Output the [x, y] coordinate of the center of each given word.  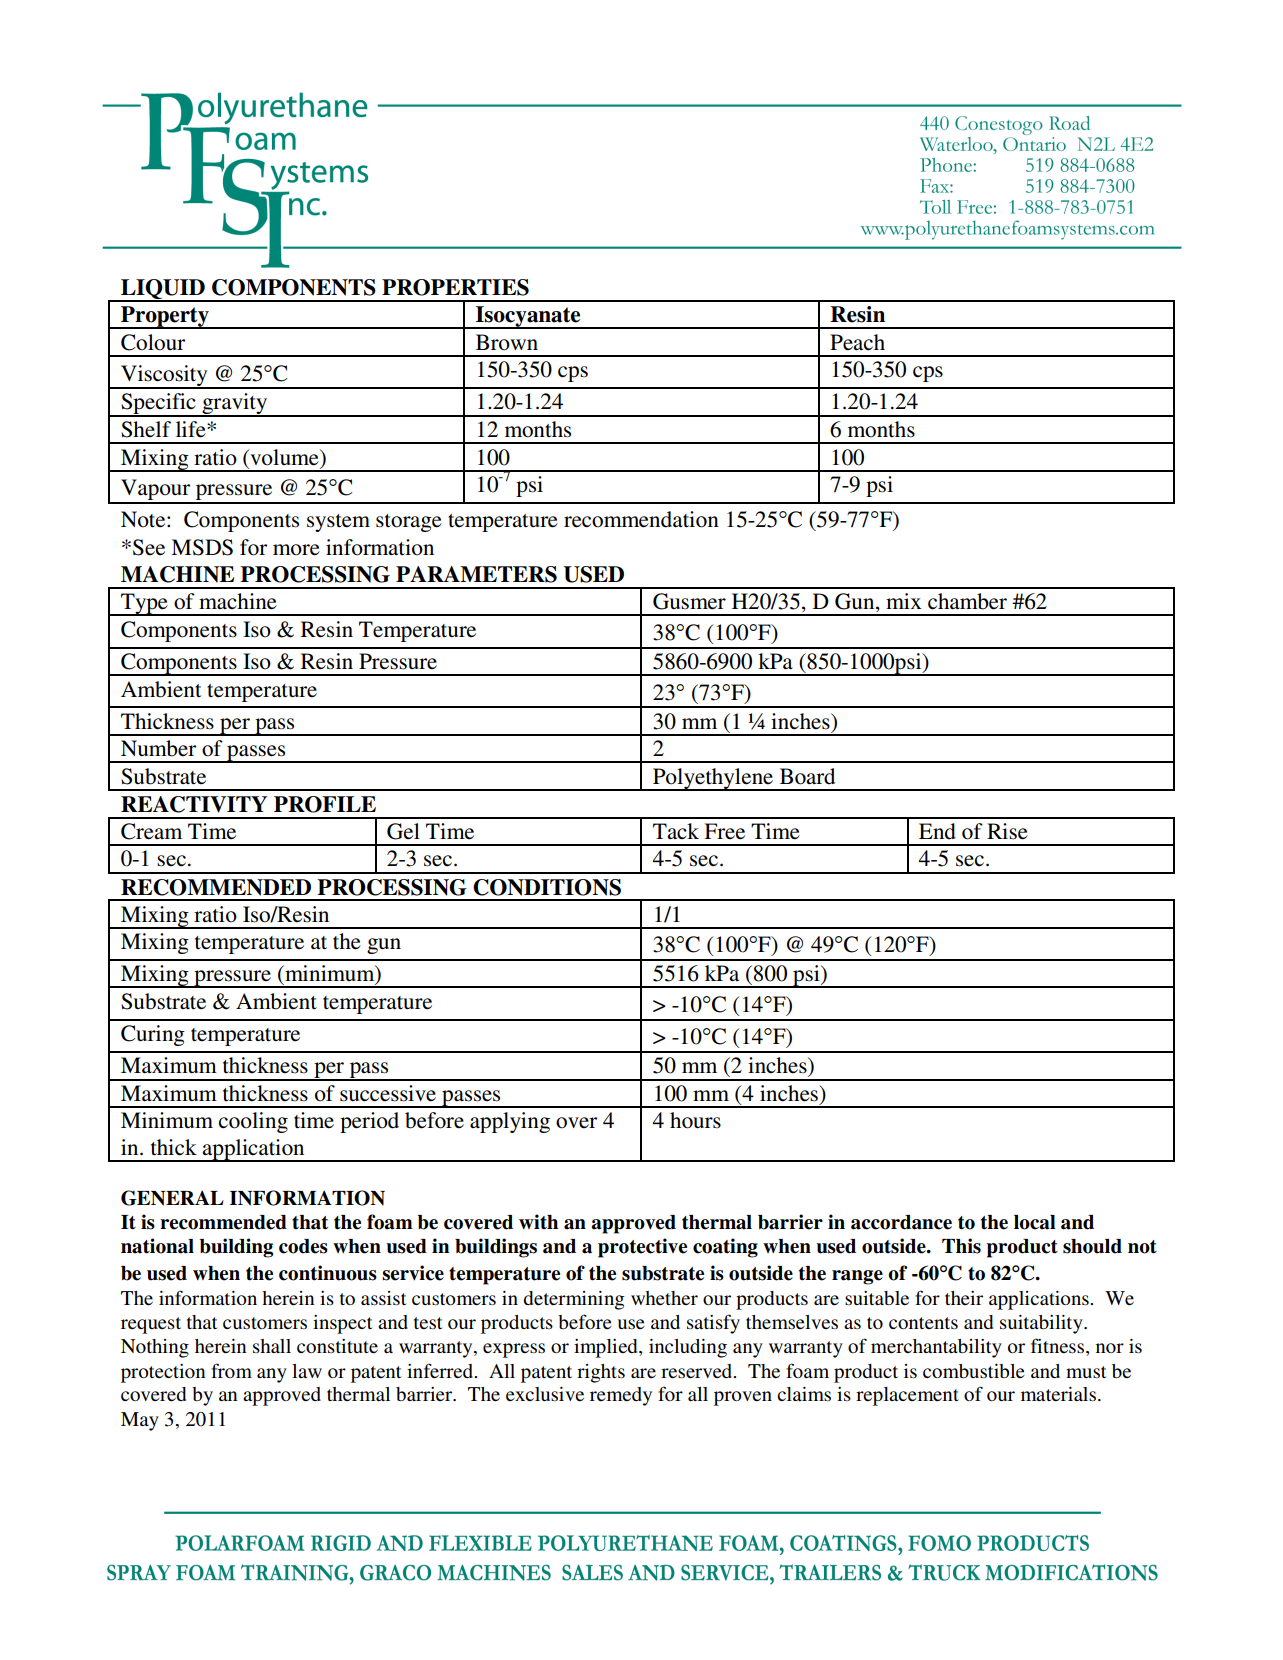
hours [695, 1120]
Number [158, 748]
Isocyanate [528, 317]
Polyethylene [713, 779]
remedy [621, 1396]
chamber [967, 601]
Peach [857, 342]
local [1035, 1222]
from [231, 1370]
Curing [153, 1035]
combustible [974, 1371]
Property [165, 317]
